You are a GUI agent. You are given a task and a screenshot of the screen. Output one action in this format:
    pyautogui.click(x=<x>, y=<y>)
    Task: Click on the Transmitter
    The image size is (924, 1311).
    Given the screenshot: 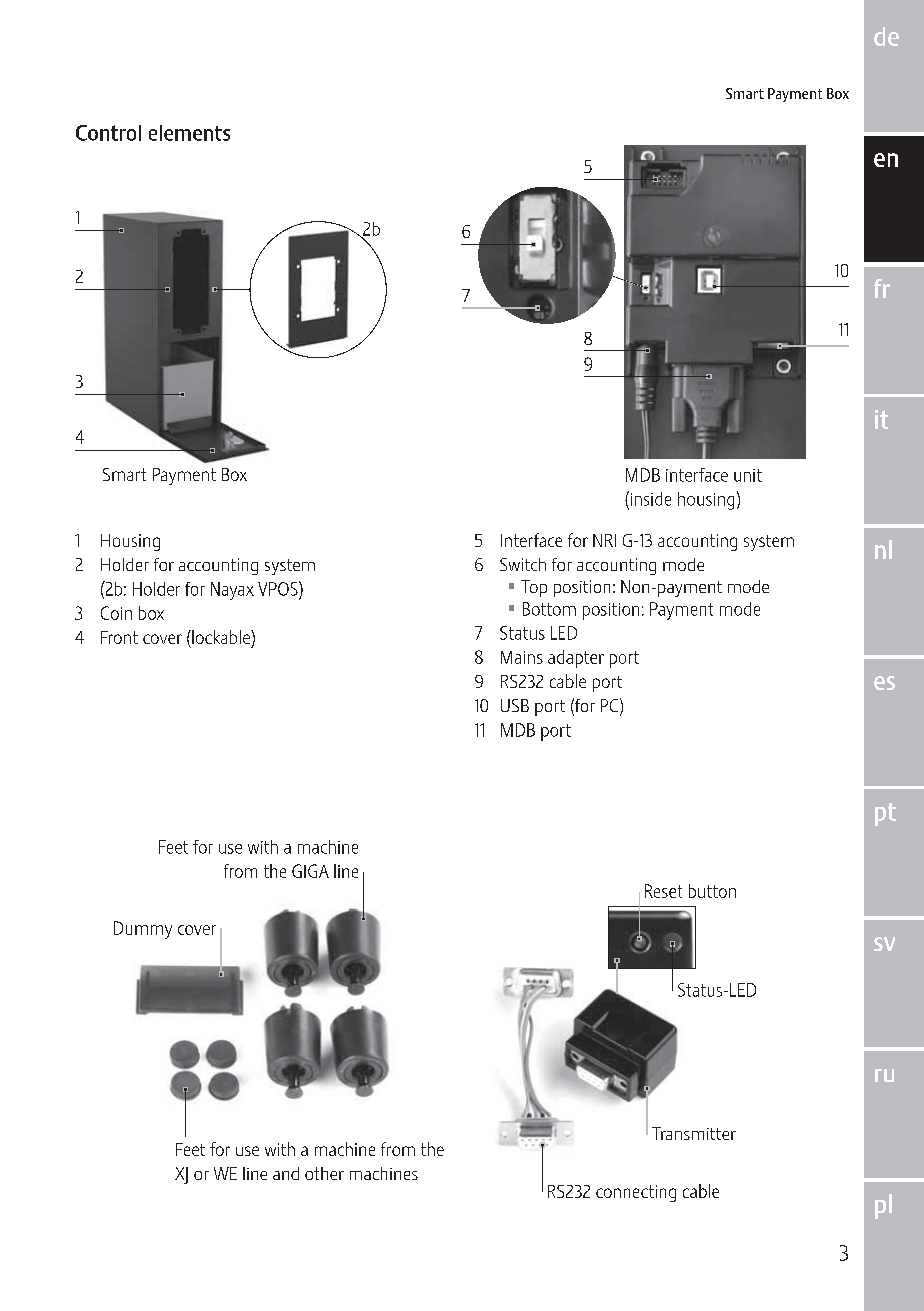 What is the action you would take?
    pyautogui.click(x=694, y=1133)
